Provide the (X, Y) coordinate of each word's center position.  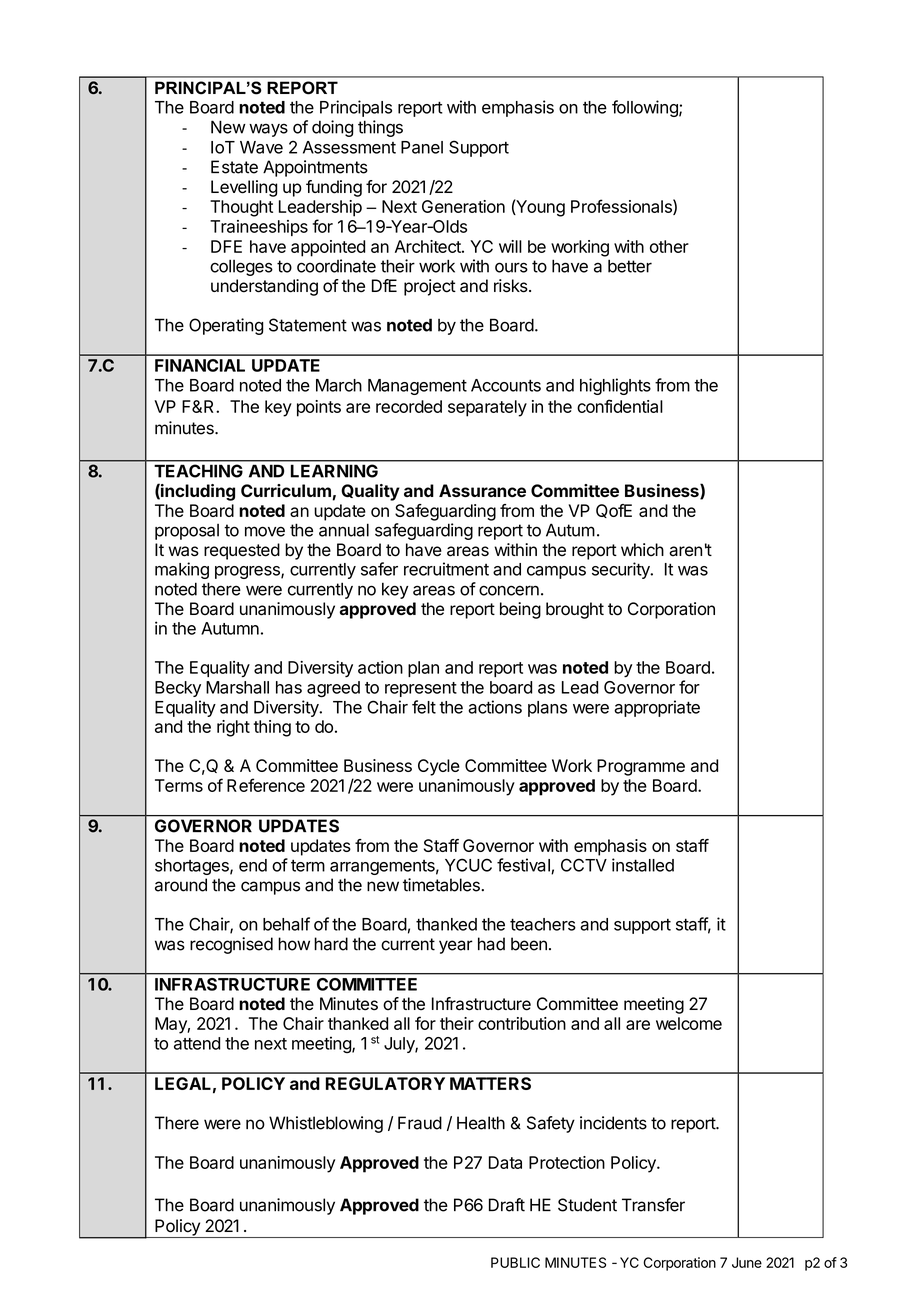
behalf (286, 924)
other (669, 246)
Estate (234, 167)
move (265, 531)
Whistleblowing (326, 1124)
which (642, 550)
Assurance (482, 490)
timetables (442, 885)
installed (643, 865)
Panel (422, 147)
